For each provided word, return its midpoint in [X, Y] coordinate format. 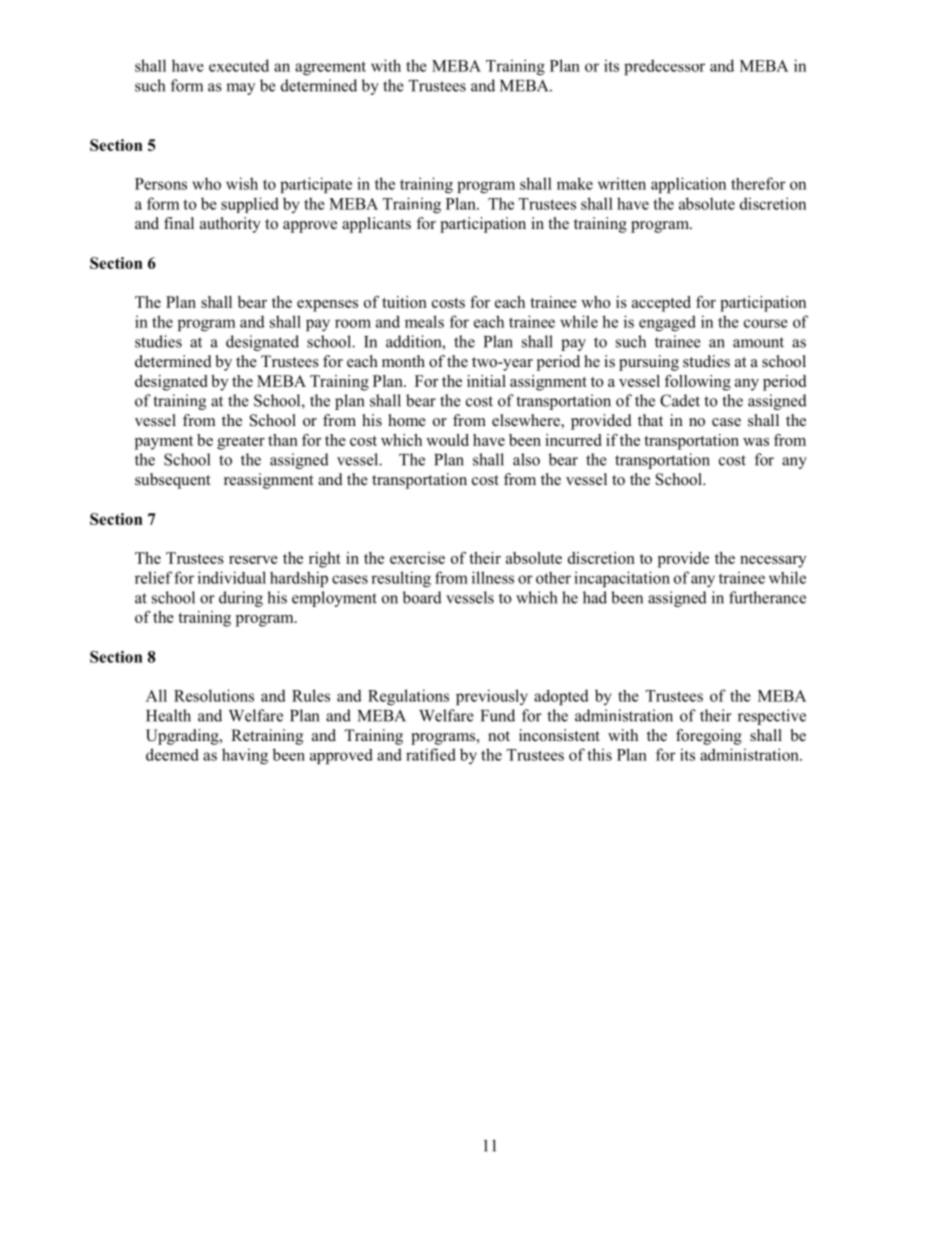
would [447, 440]
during [241, 599]
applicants [376, 225]
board [422, 597]
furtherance [767, 597]
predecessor [664, 67]
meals [424, 321]
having [245, 756]
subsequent [172, 481]
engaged [667, 323]
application [688, 185]
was [756, 442]
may [240, 89]
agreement [330, 68]
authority [230, 225]
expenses [327, 306]
